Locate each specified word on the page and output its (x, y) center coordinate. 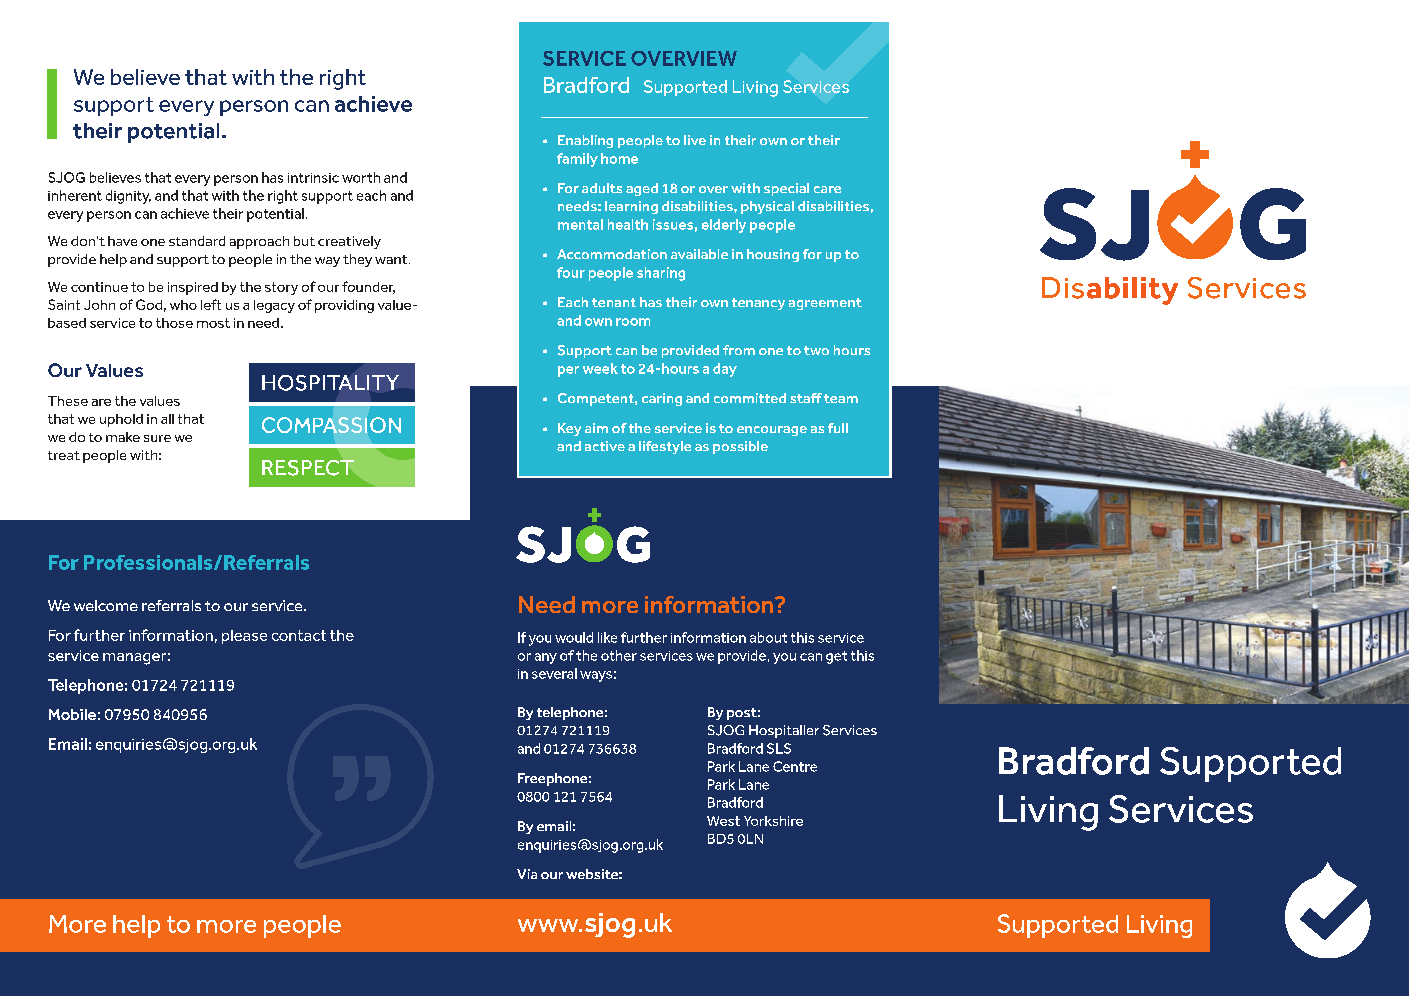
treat (64, 455)
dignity (128, 197)
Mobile (72, 714)
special (786, 189)
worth (361, 177)
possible (740, 447)
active (605, 446)
